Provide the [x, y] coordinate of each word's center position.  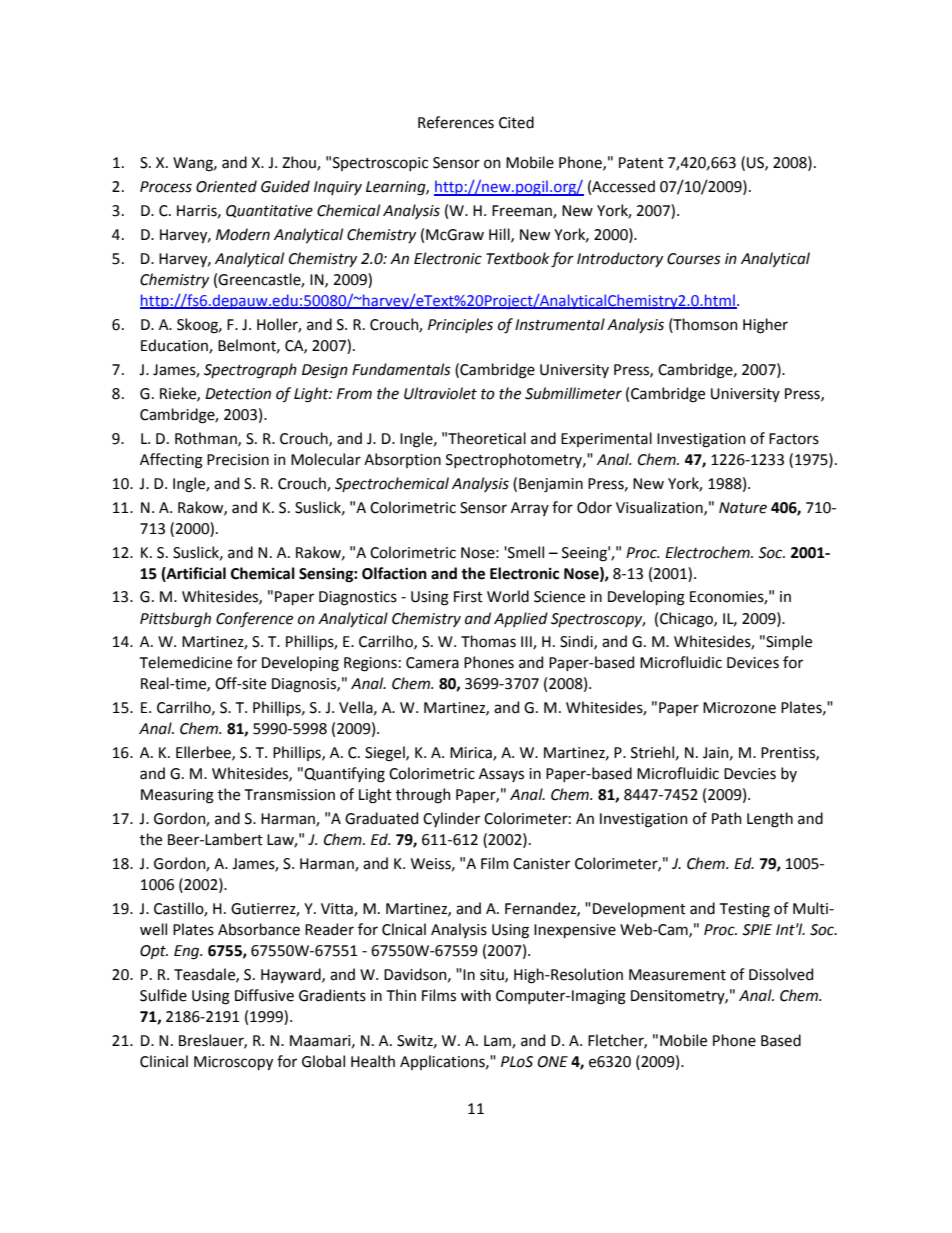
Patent [641, 163]
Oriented [226, 186]
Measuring [177, 796]
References [456, 122]
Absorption [402, 460]
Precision [238, 460]
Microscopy [233, 1063]
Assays [501, 775]
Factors [794, 439]
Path [727, 818]
